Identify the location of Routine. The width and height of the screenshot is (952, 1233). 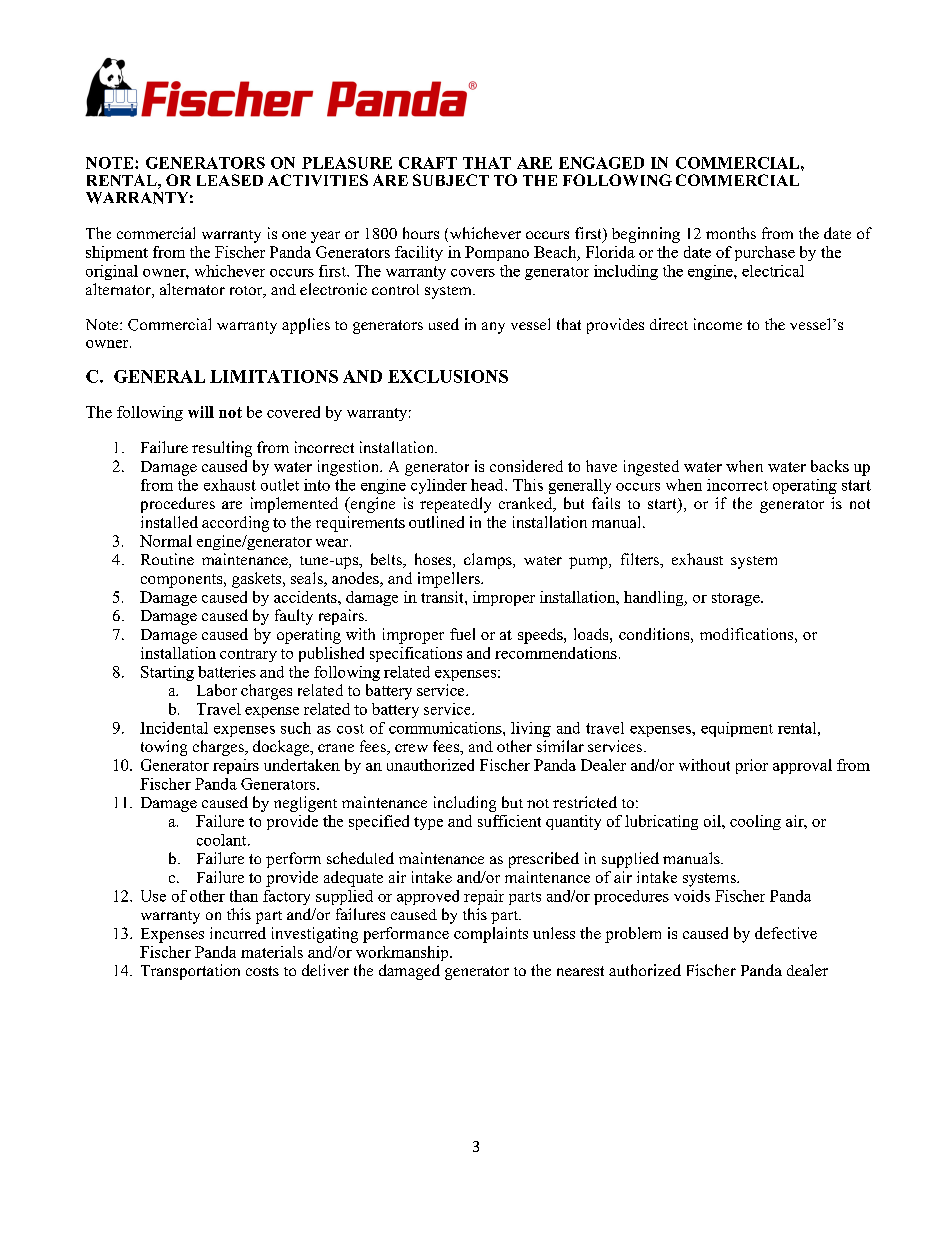
(167, 559).
